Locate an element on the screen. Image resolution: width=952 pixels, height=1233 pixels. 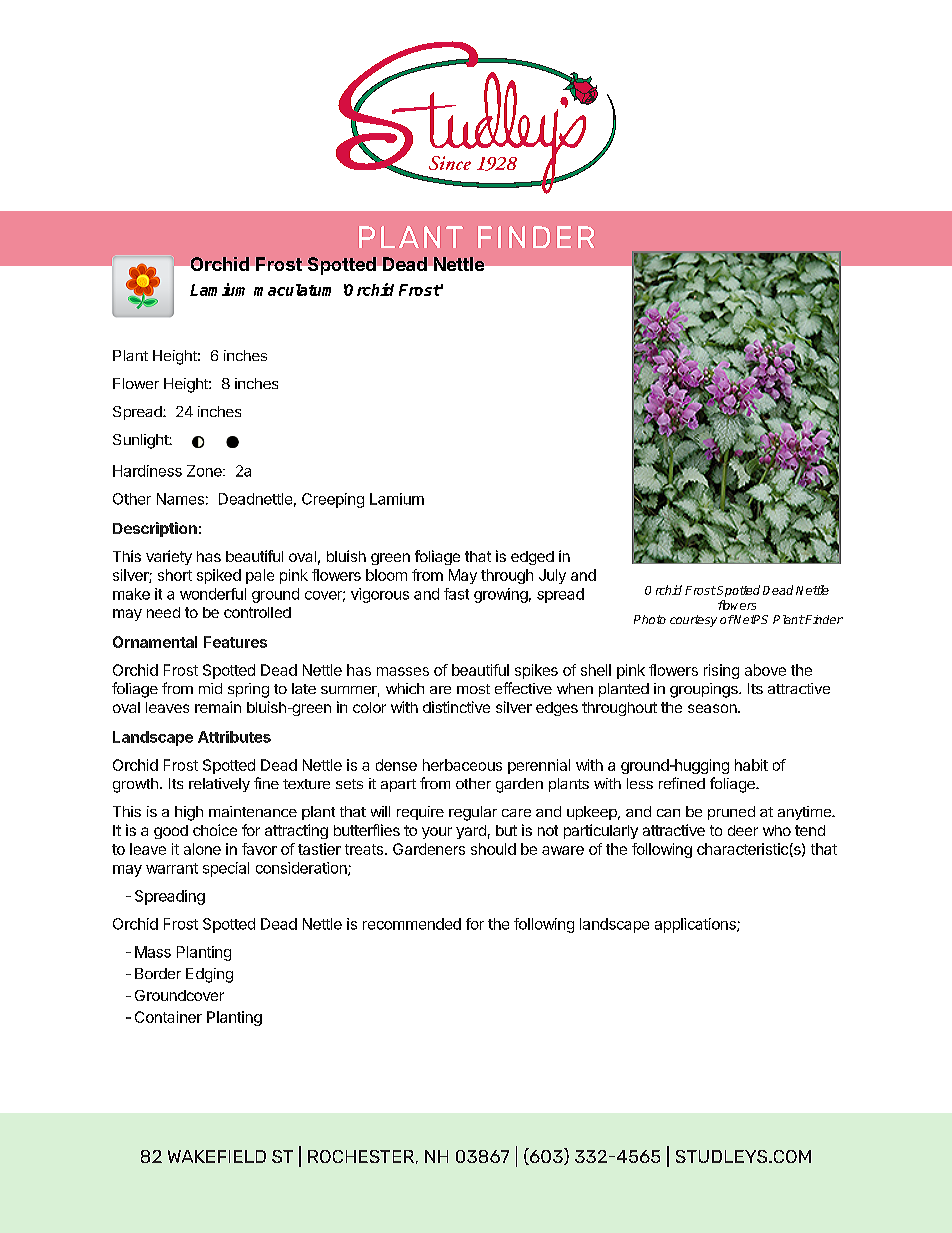
recommended is located at coordinates (412, 924).
